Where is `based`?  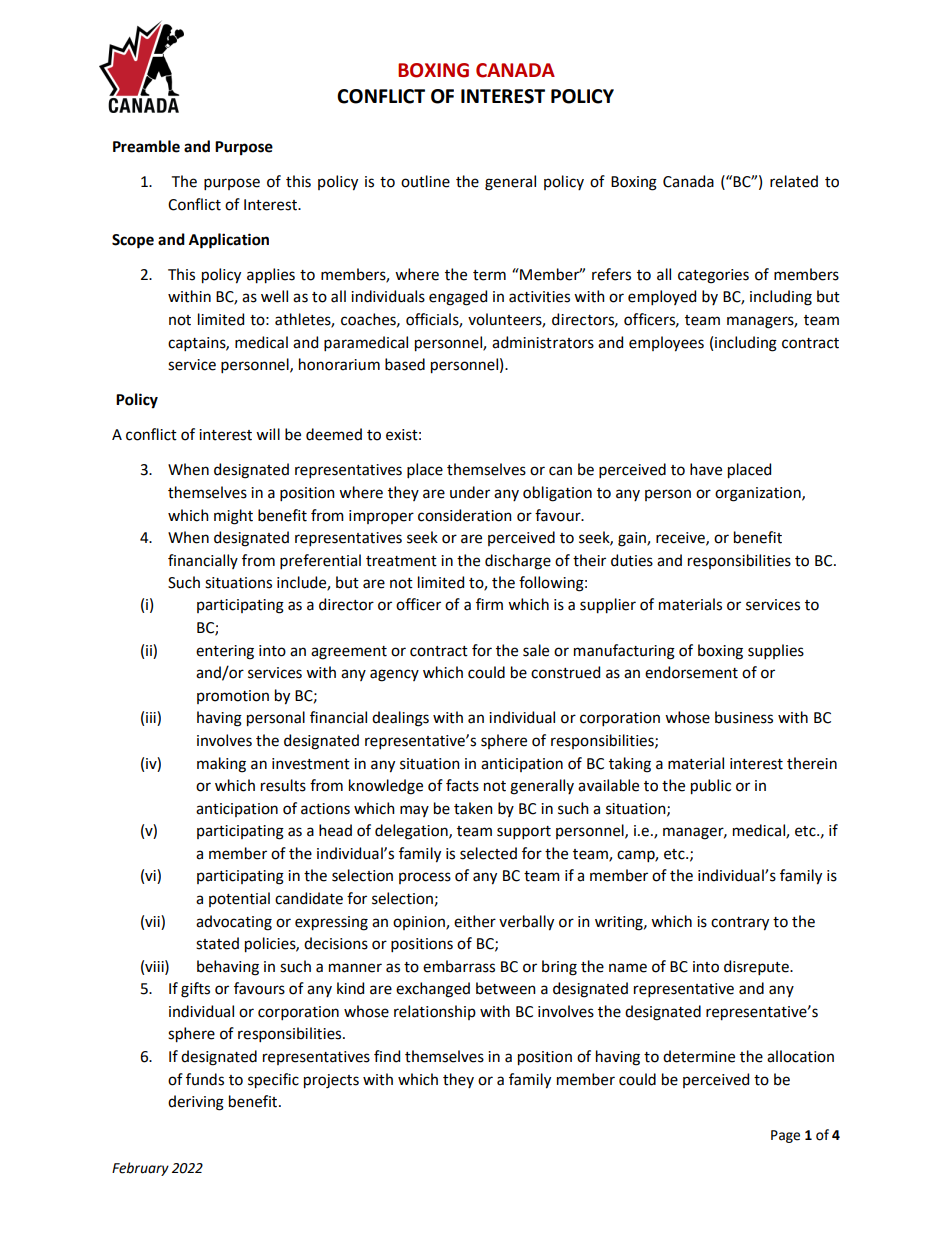 based is located at coordinates (405, 364).
